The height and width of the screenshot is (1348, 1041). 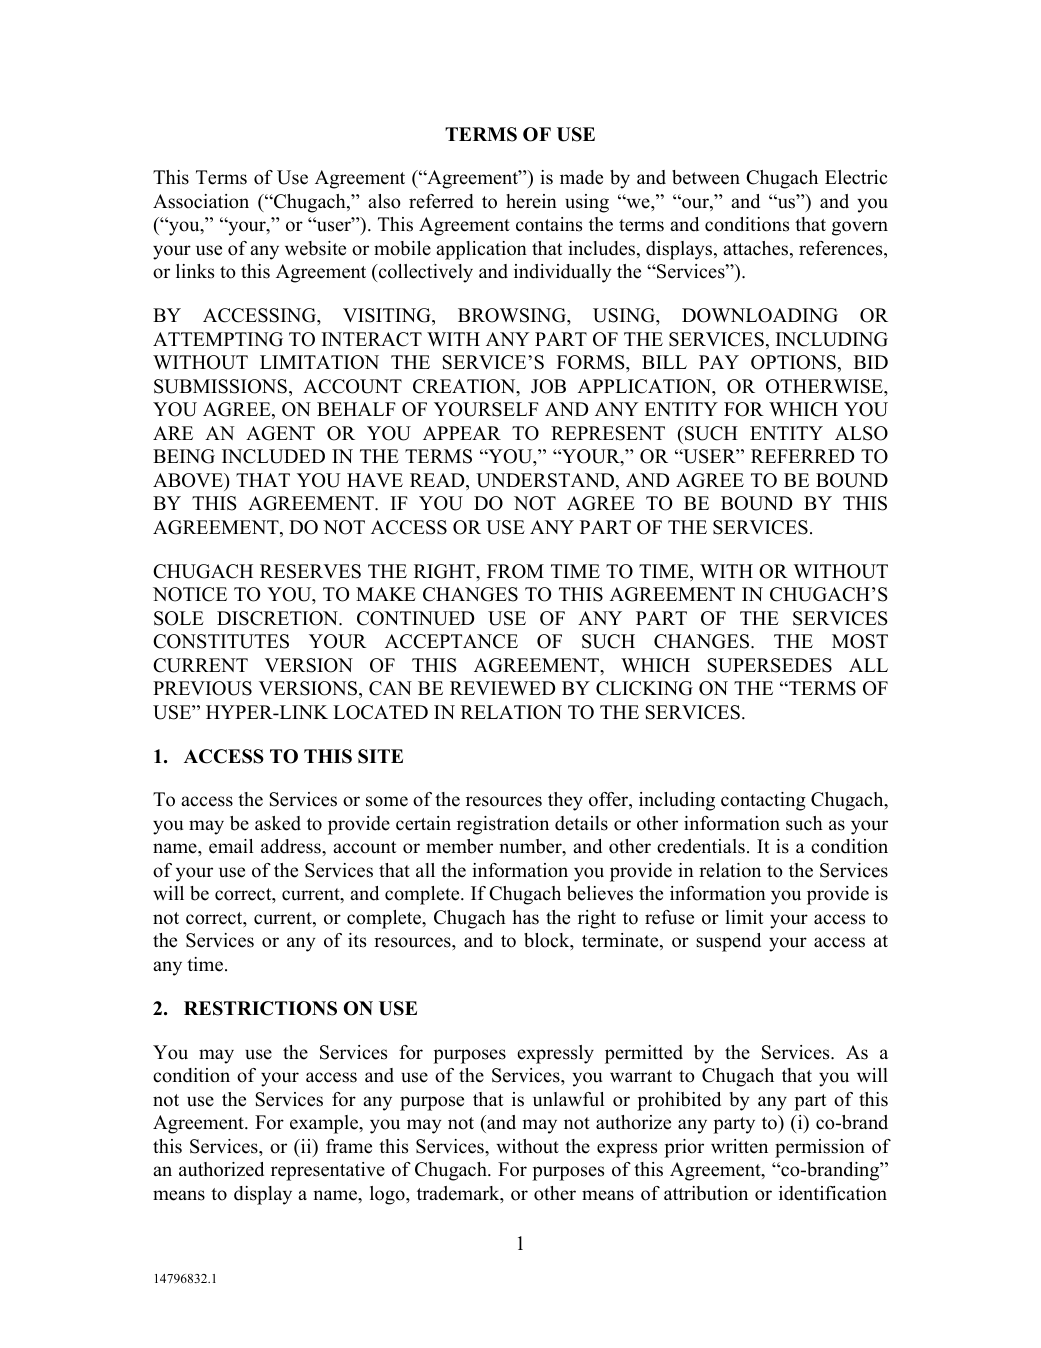 I want to click on email, so click(x=231, y=846).
